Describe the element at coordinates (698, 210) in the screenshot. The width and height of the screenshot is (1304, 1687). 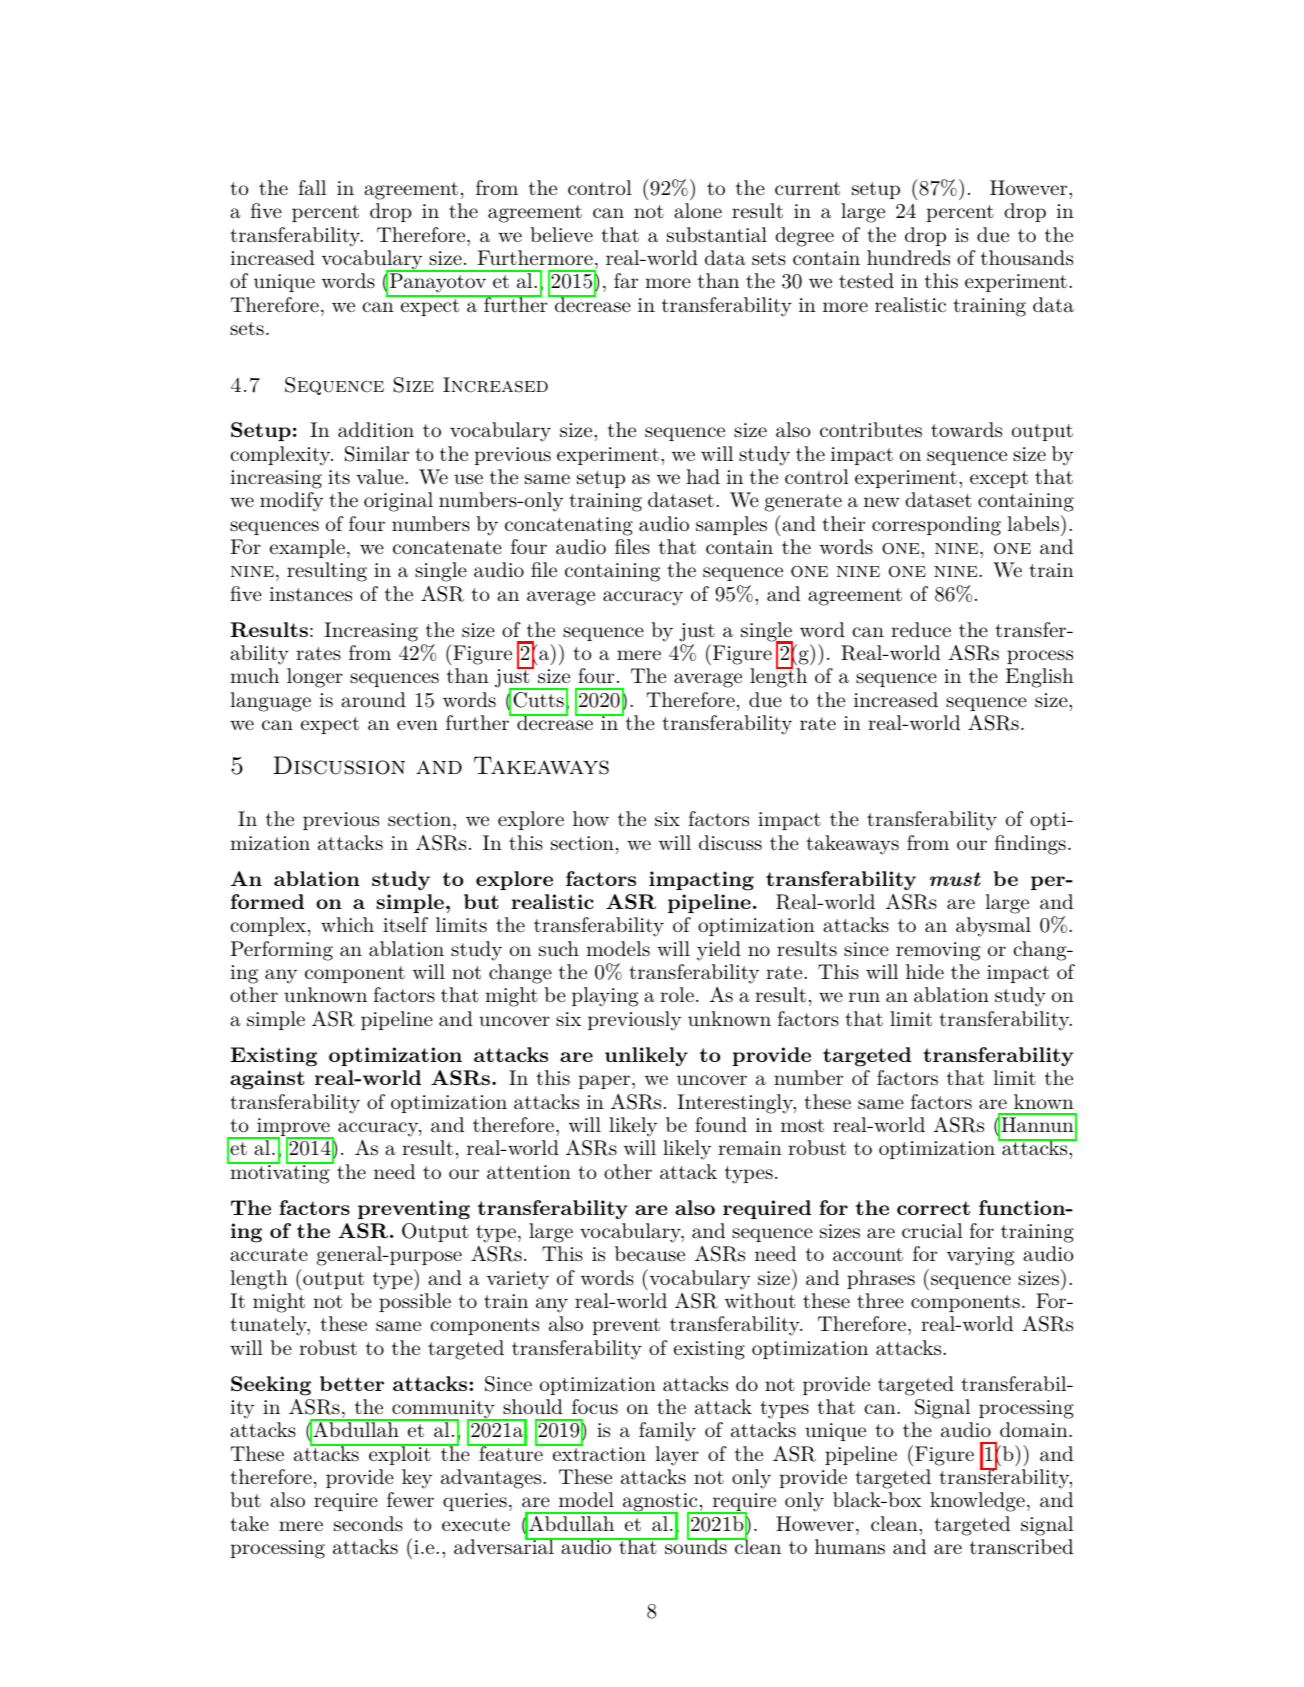
I see `alone` at that location.
